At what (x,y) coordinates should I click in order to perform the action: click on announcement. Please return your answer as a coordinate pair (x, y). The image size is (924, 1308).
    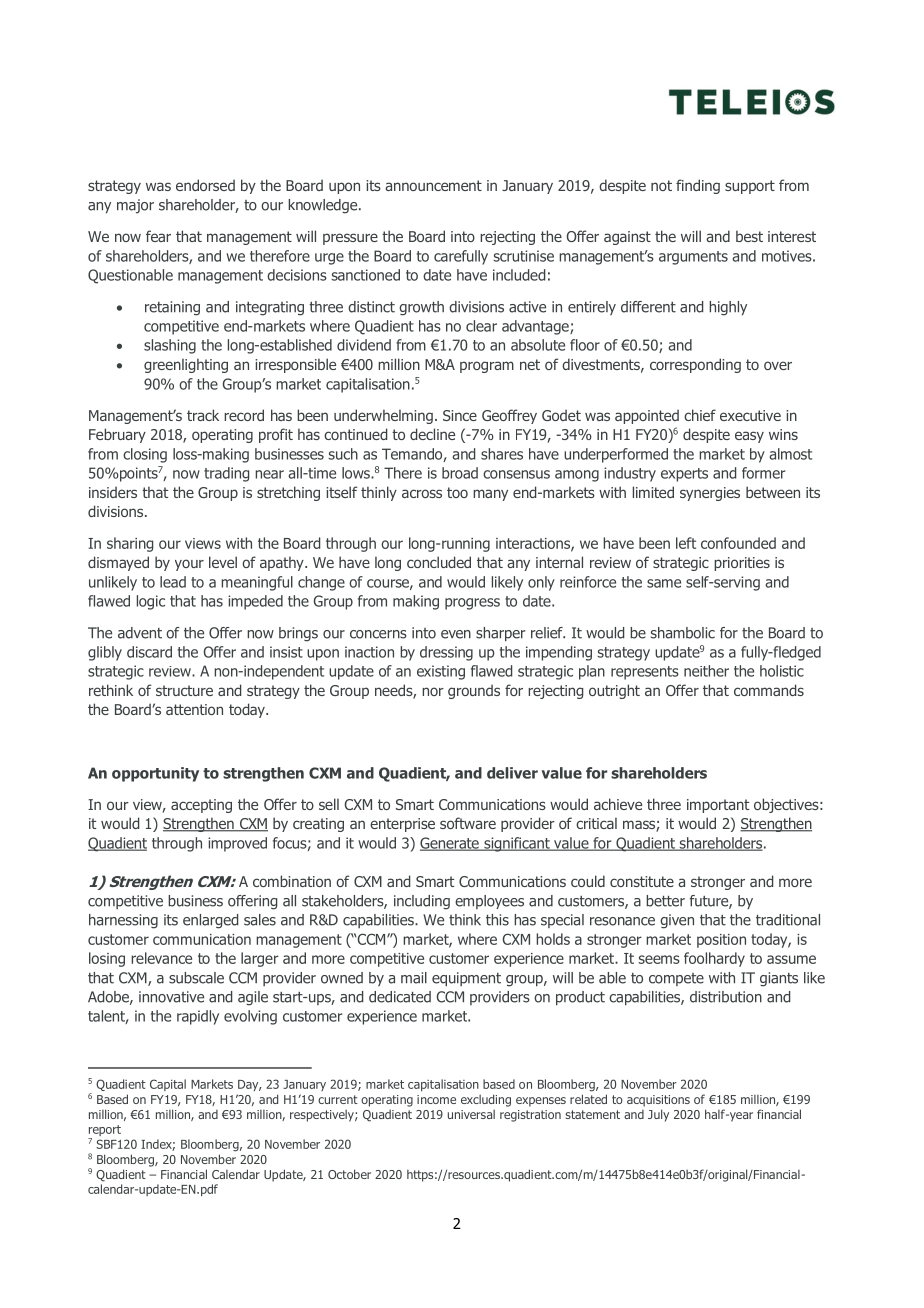
    Looking at the image, I should click on (433, 185).
